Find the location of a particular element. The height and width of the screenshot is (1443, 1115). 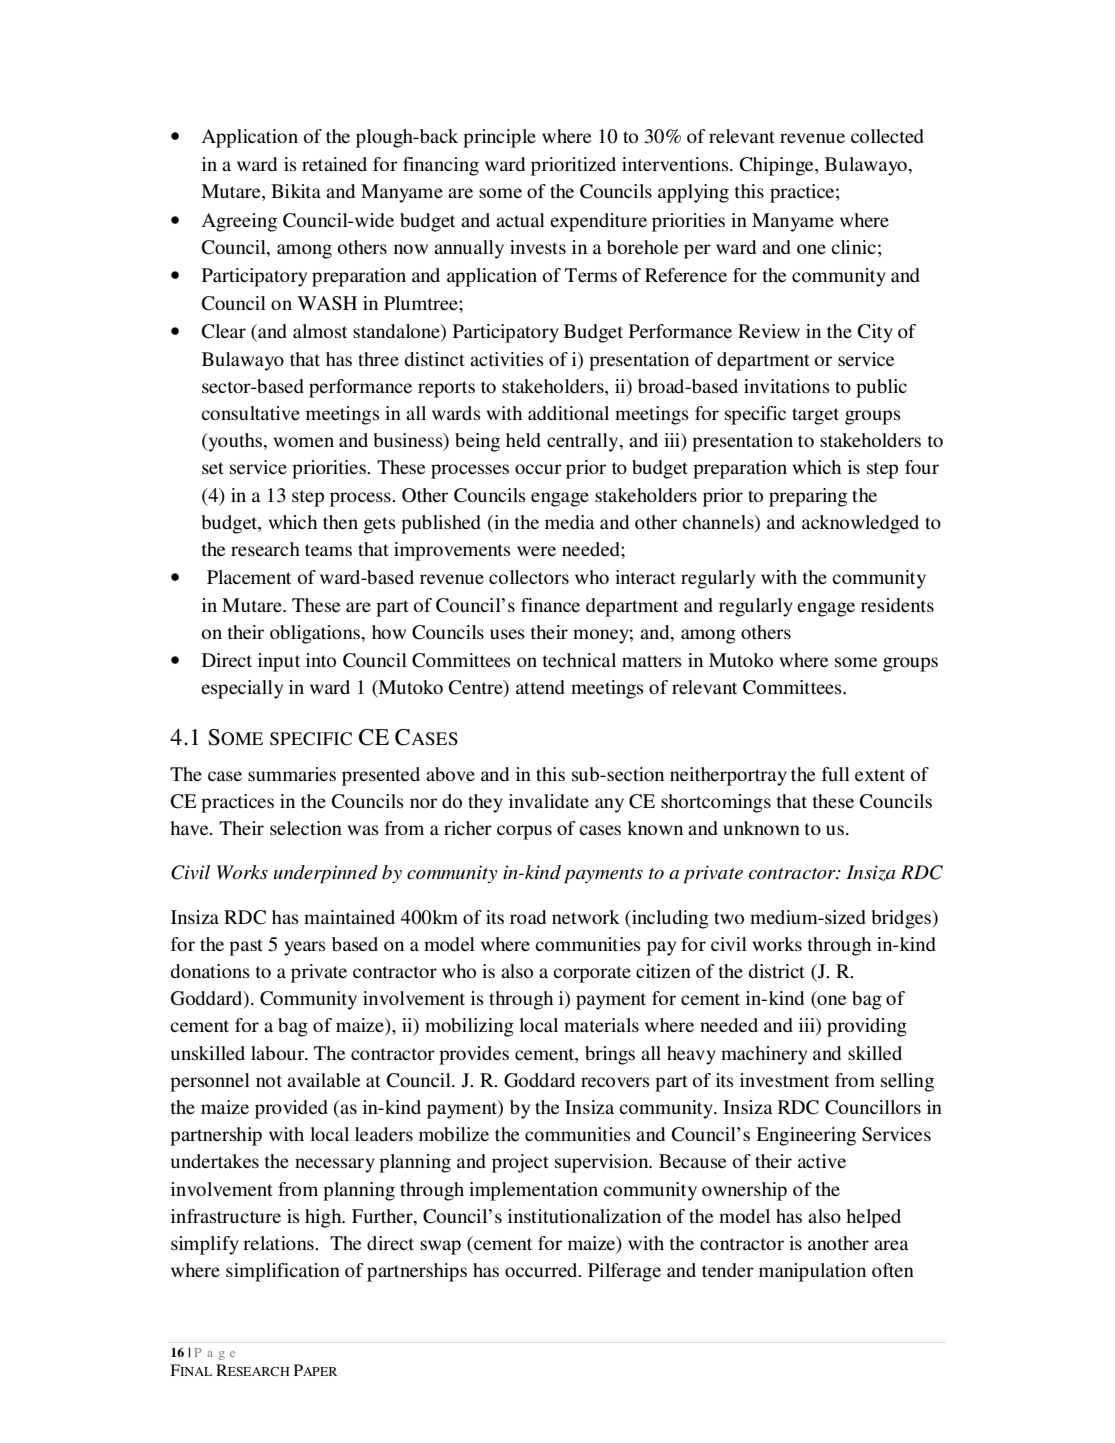

relations is located at coordinates (279, 1243).
